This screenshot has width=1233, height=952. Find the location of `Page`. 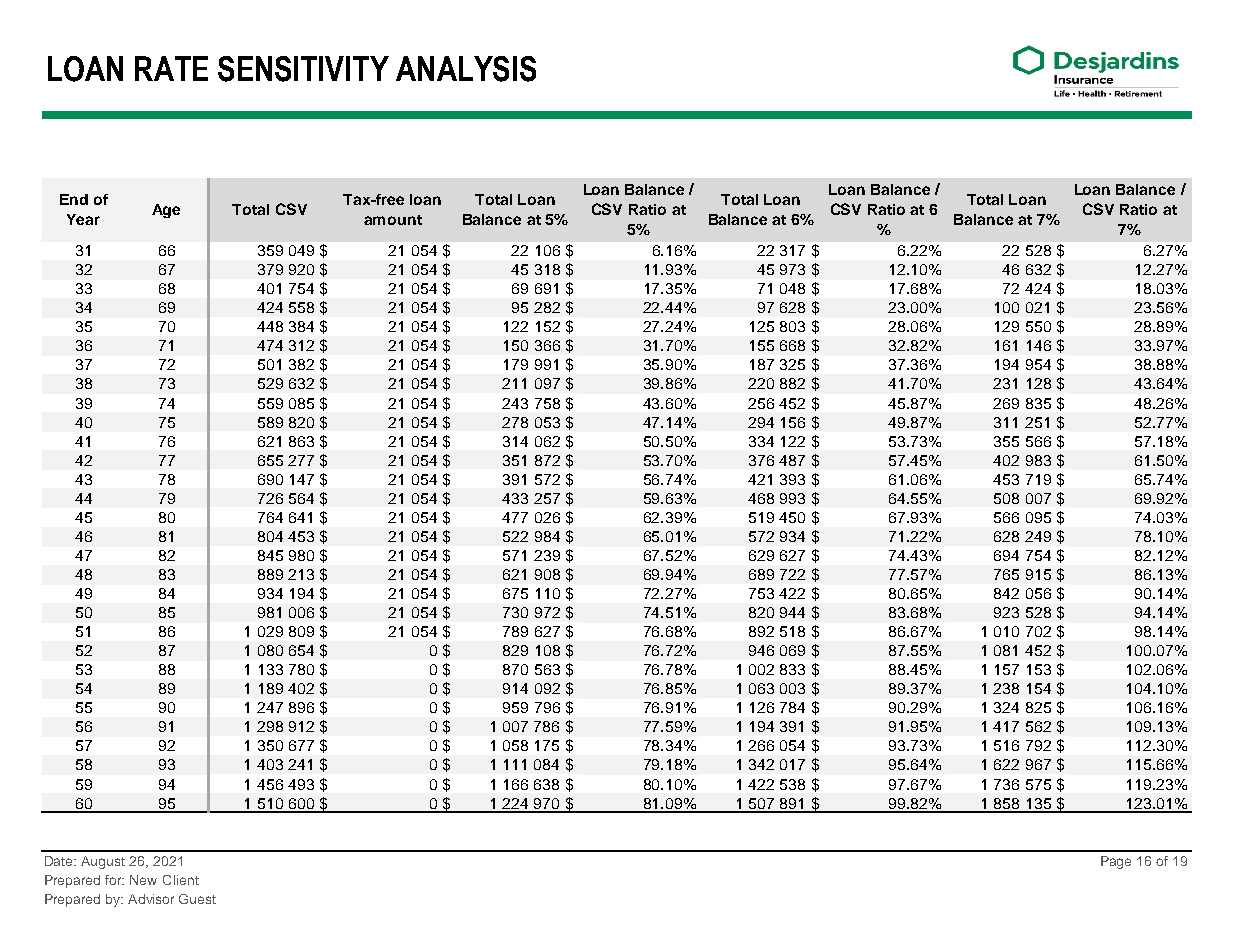

Page is located at coordinates (1116, 862).
